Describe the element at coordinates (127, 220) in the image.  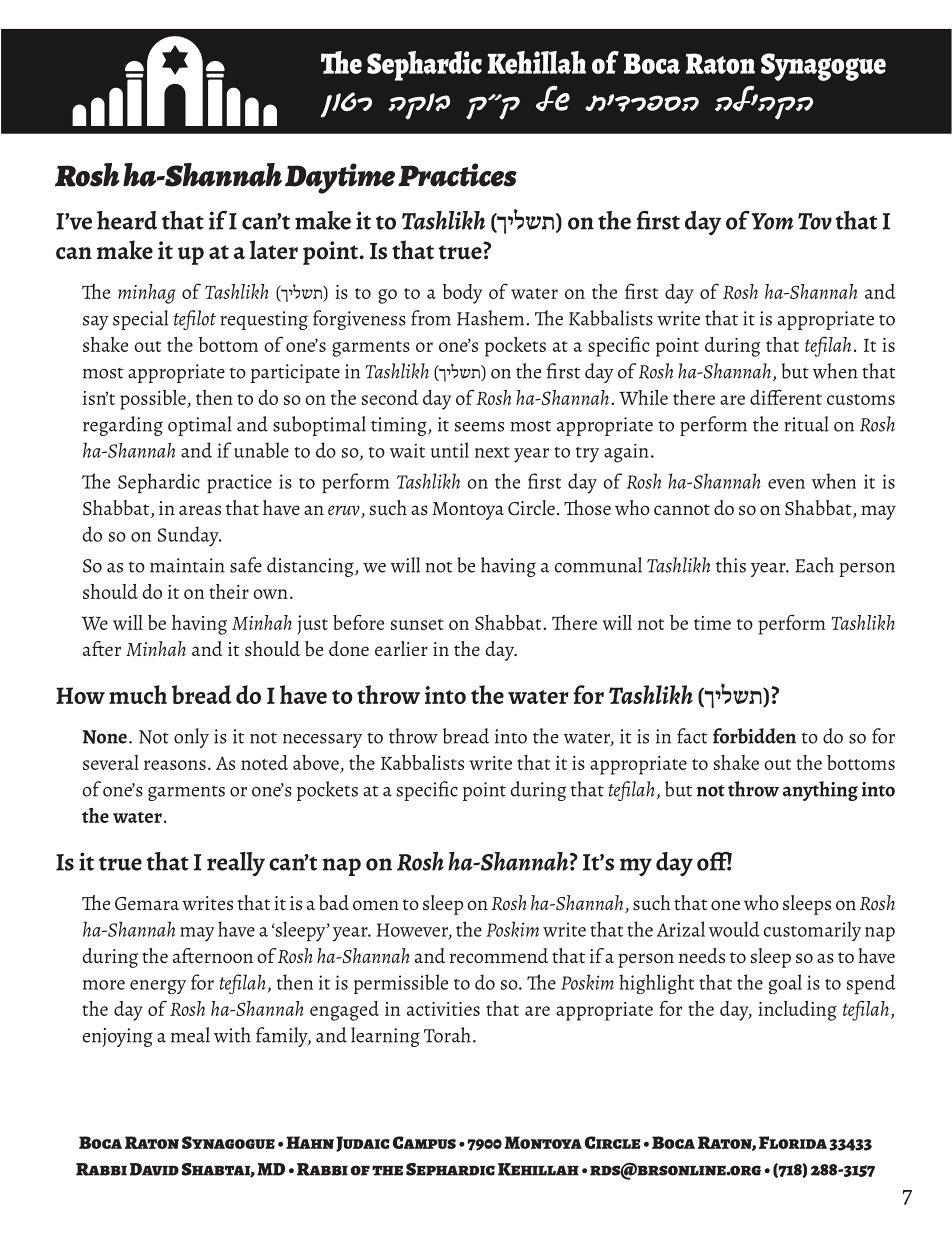
I see `heard` at that location.
